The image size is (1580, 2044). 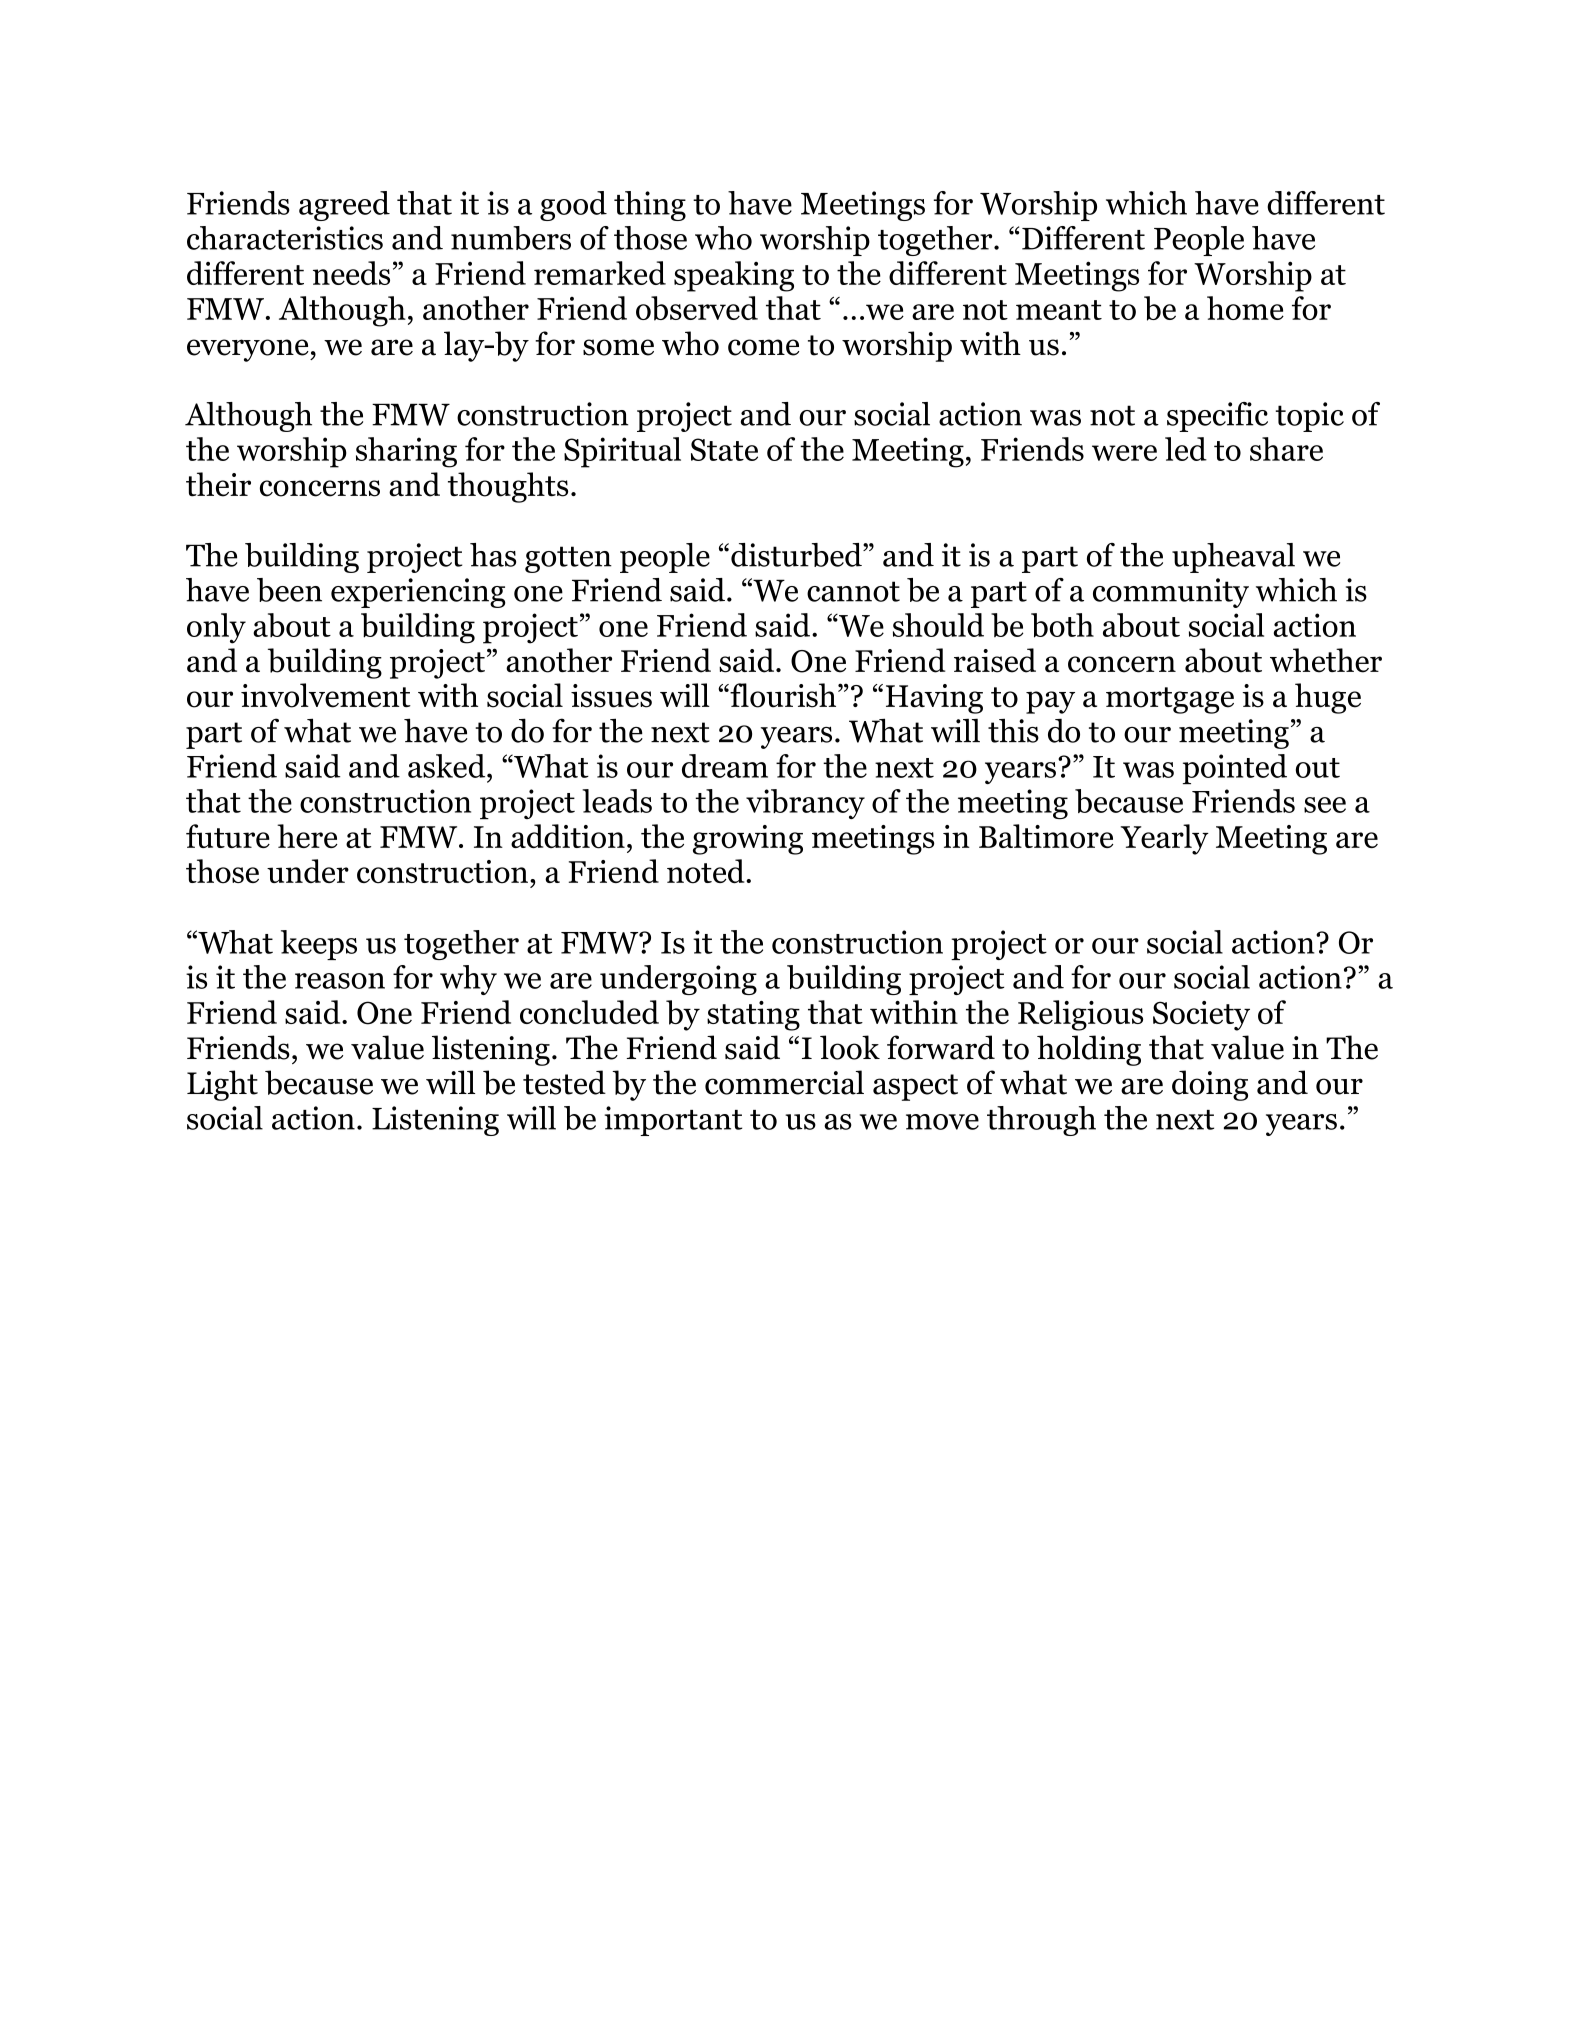 What do you see at coordinates (1233, 558) in the document?
I see `upheaval` at bounding box center [1233, 558].
